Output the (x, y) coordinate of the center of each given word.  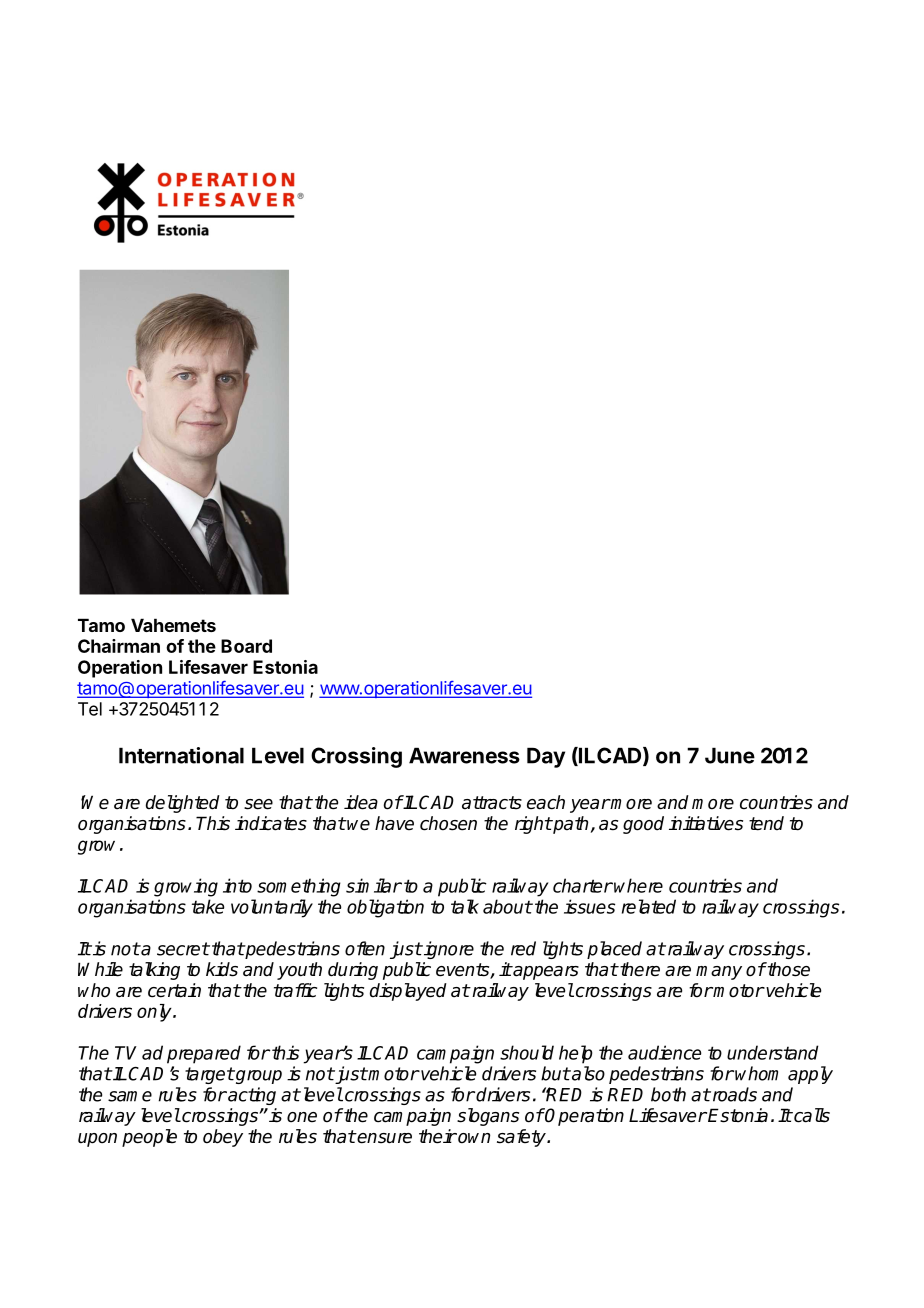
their (438, 1136)
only (155, 1013)
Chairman (119, 646)
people (149, 1138)
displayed (408, 992)
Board (246, 646)
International (181, 755)
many (719, 973)
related (649, 906)
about (507, 906)
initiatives (706, 823)
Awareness (464, 755)
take (208, 906)
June (730, 755)
